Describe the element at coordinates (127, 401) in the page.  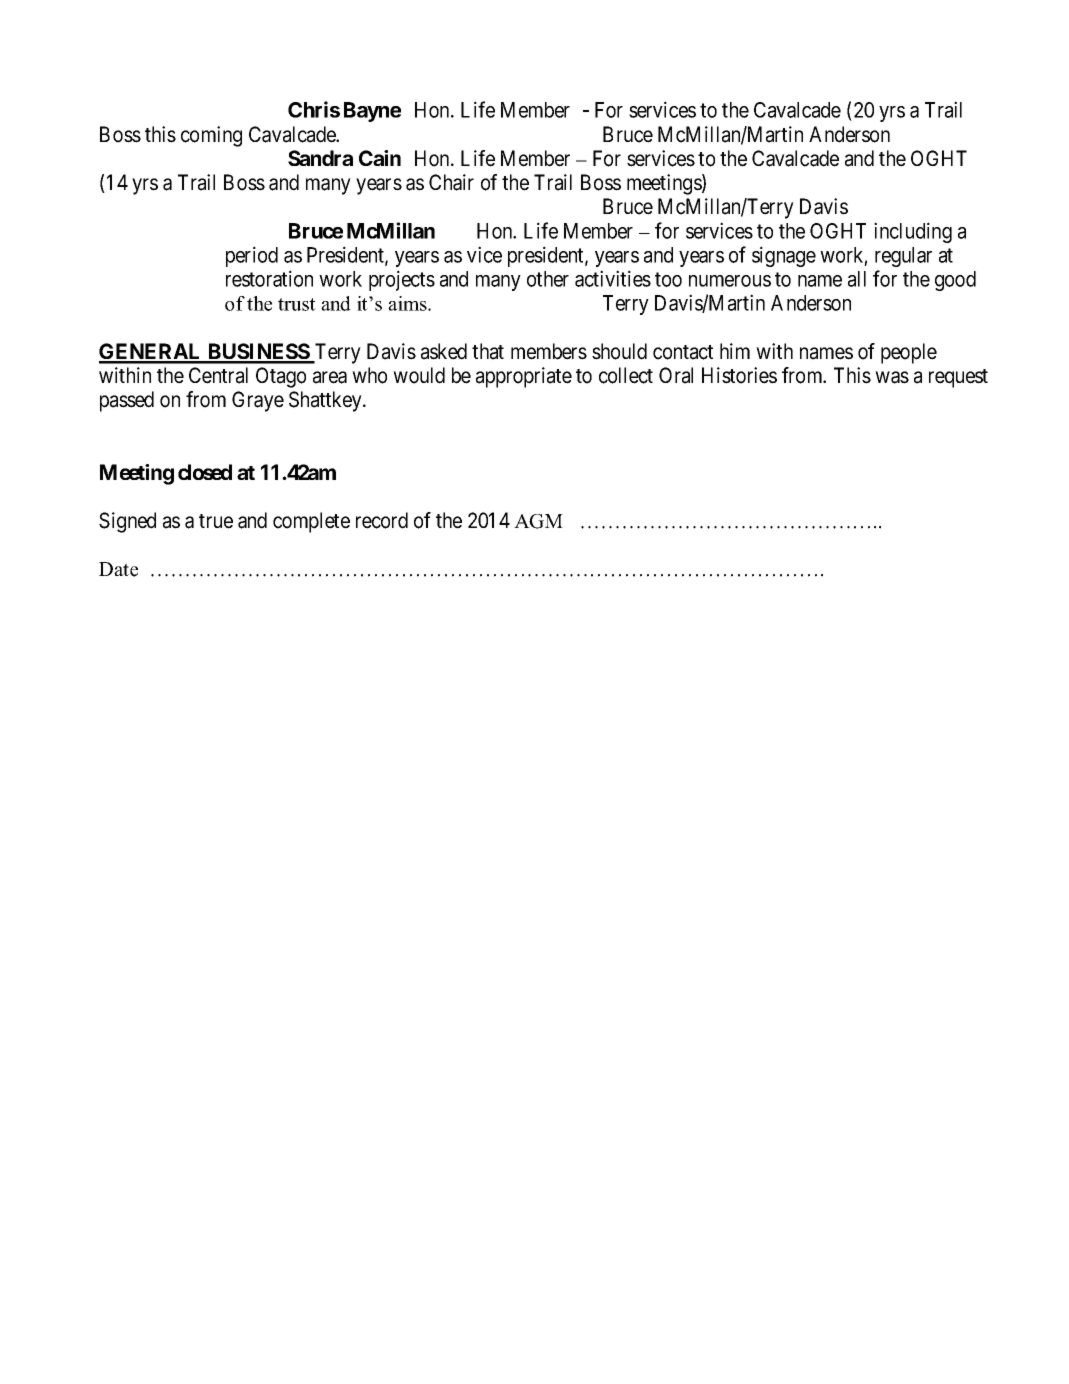
I see `passed` at that location.
